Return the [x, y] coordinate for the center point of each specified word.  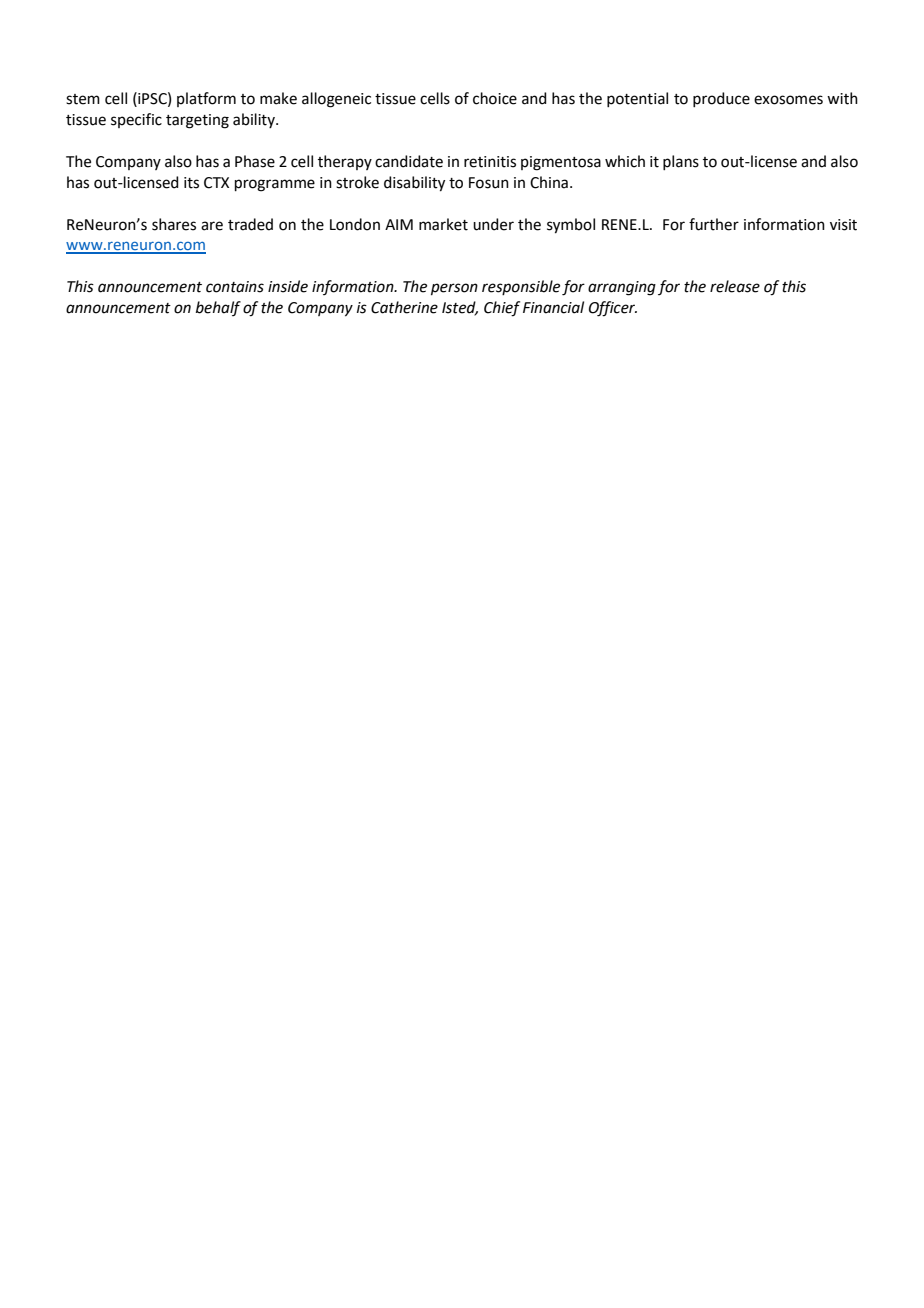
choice [495, 98]
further [714, 224]
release [735, 286]
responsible [521, 287]
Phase [255, 161]
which [625, 161]
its [191, 183]
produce [721, 99]
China [549, 182]
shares [174, 224]
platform [206, 99]
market [443, 224]
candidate [409, 161]
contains [235, 287]
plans [681, 162]
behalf [218, 308]
